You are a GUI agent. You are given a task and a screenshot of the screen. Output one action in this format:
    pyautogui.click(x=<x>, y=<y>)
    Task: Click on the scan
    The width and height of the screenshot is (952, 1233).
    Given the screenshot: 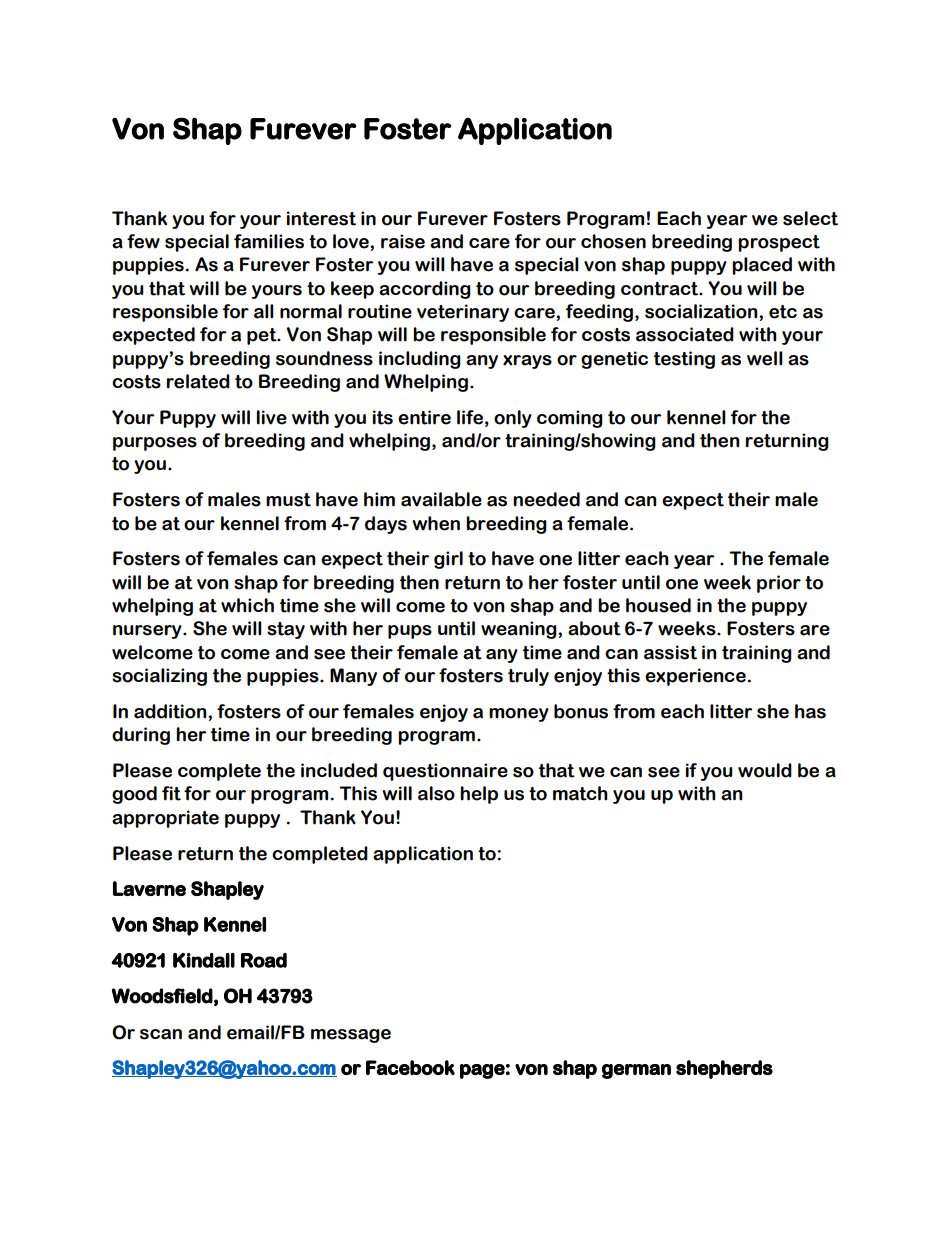 What is the action you would take?
    pyautogui.click(x=161, y=1034)
